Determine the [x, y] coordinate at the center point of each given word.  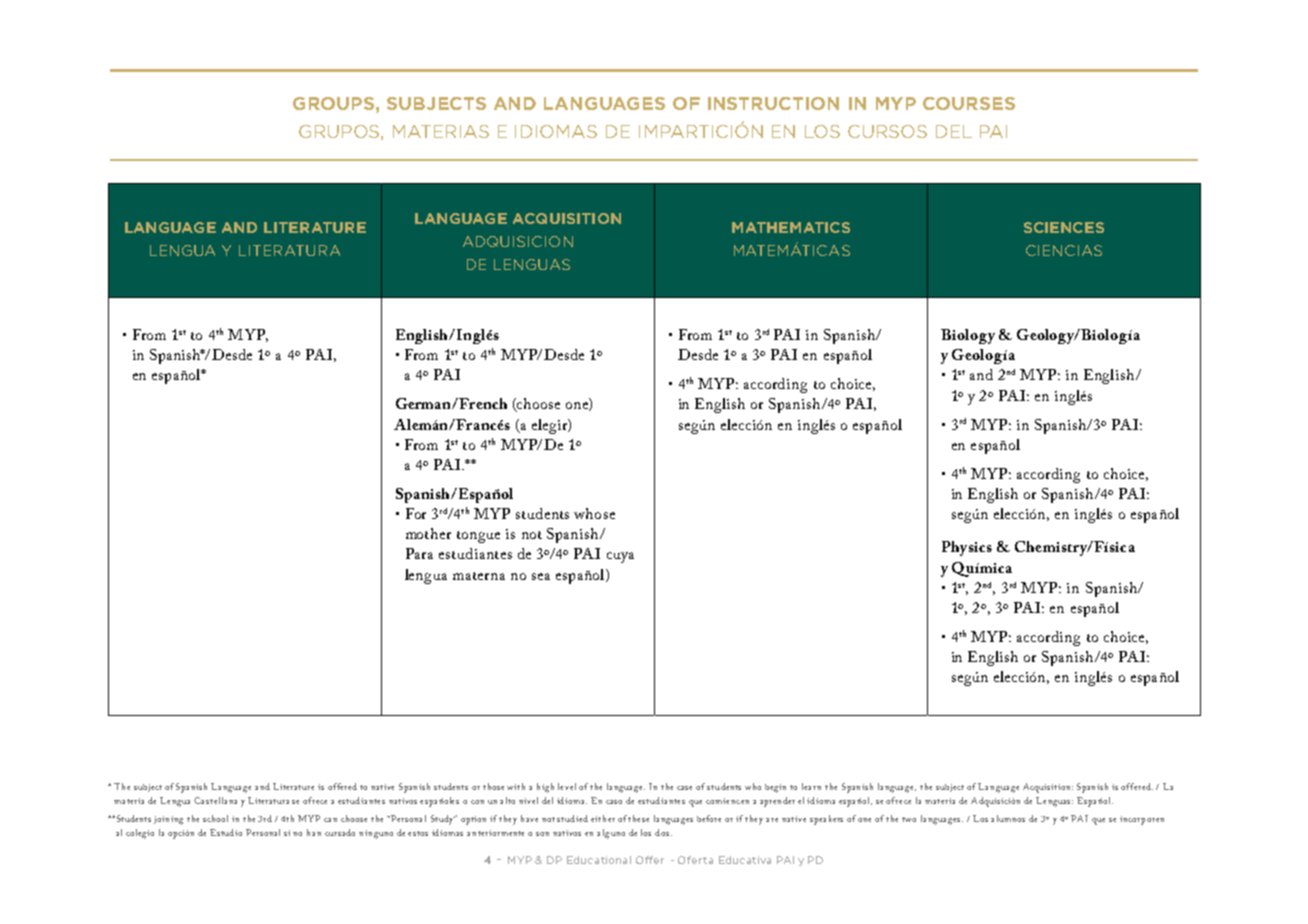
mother [428, 533]
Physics [967, 548]
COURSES [969, 103]
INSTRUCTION [773, 103]
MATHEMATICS [791, 227]
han [314, 832]
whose [594, 513]
